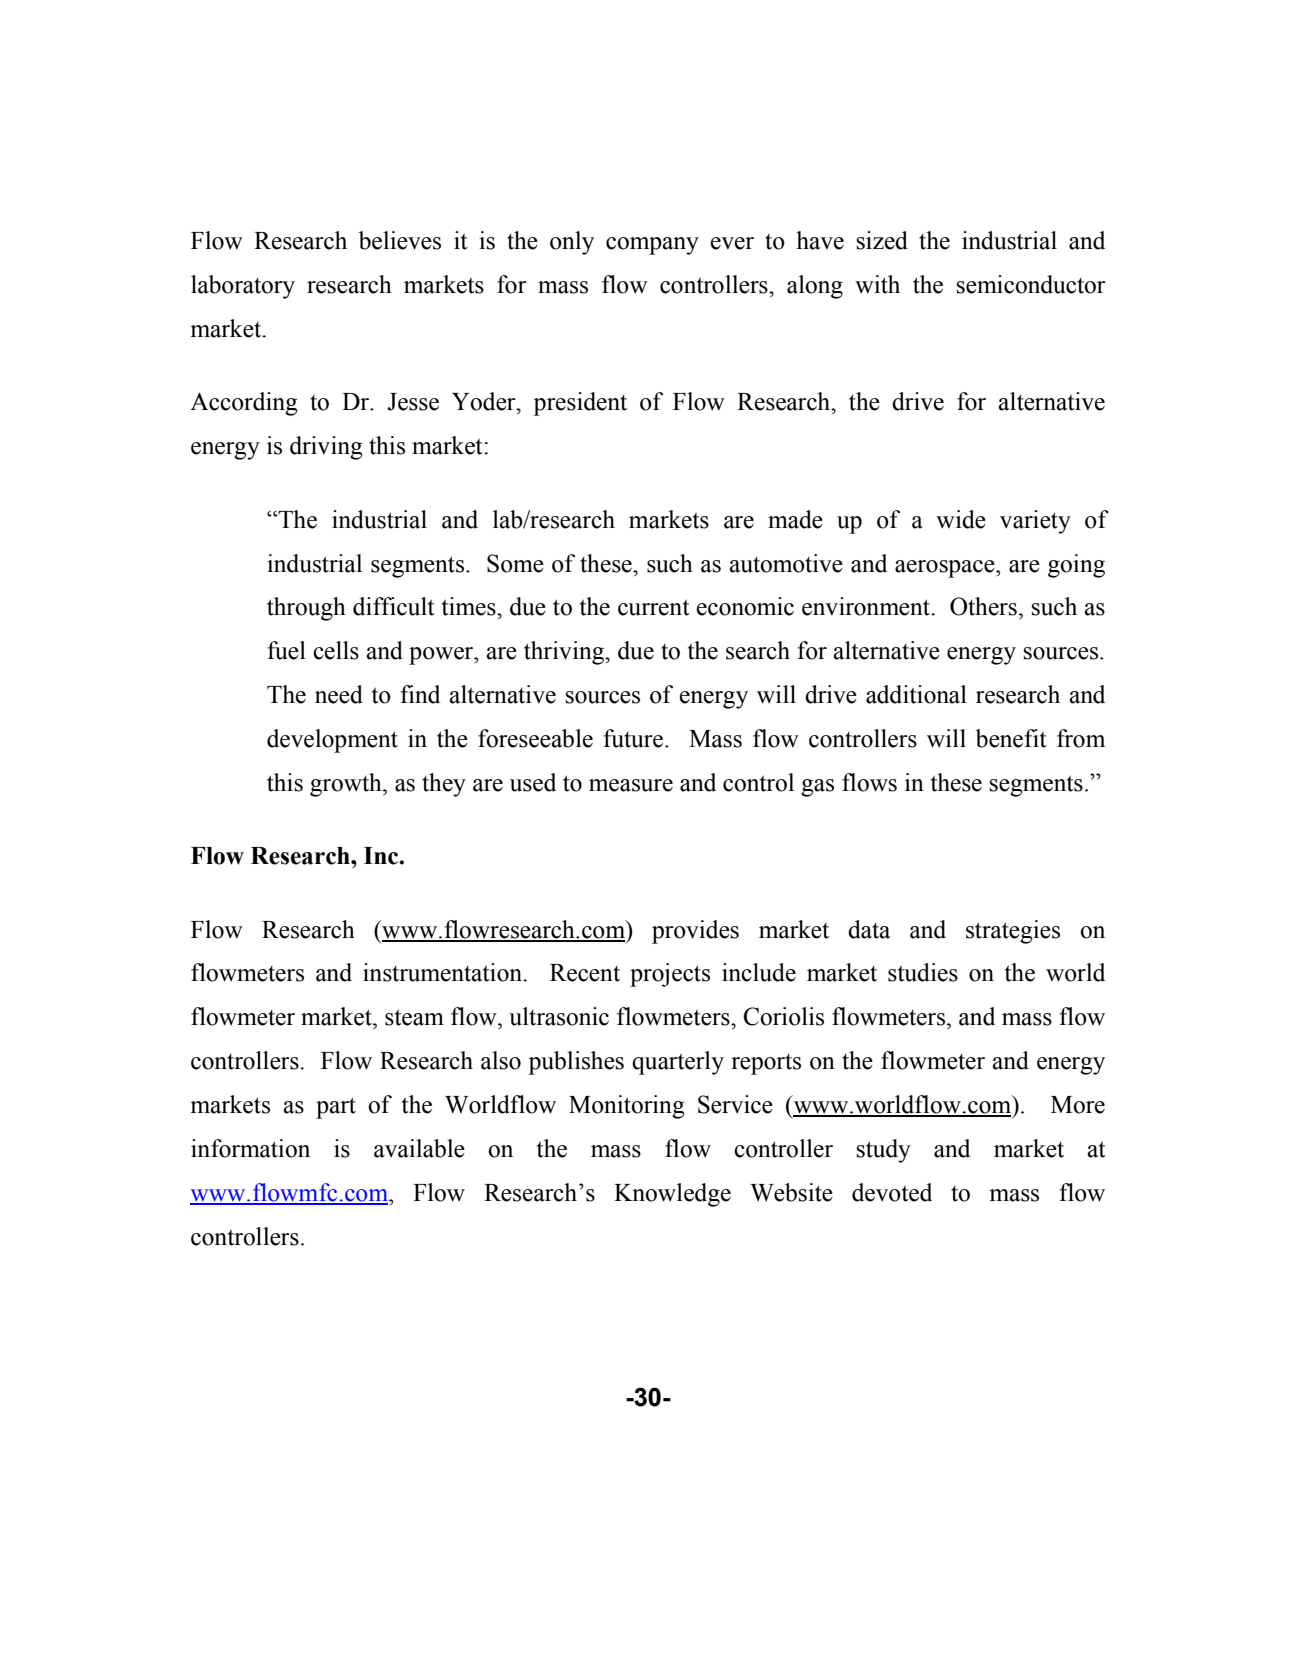  What do you see at coordinates (652, 246) in the screenshot?
I see `company` at bounding box center [652, 246].
